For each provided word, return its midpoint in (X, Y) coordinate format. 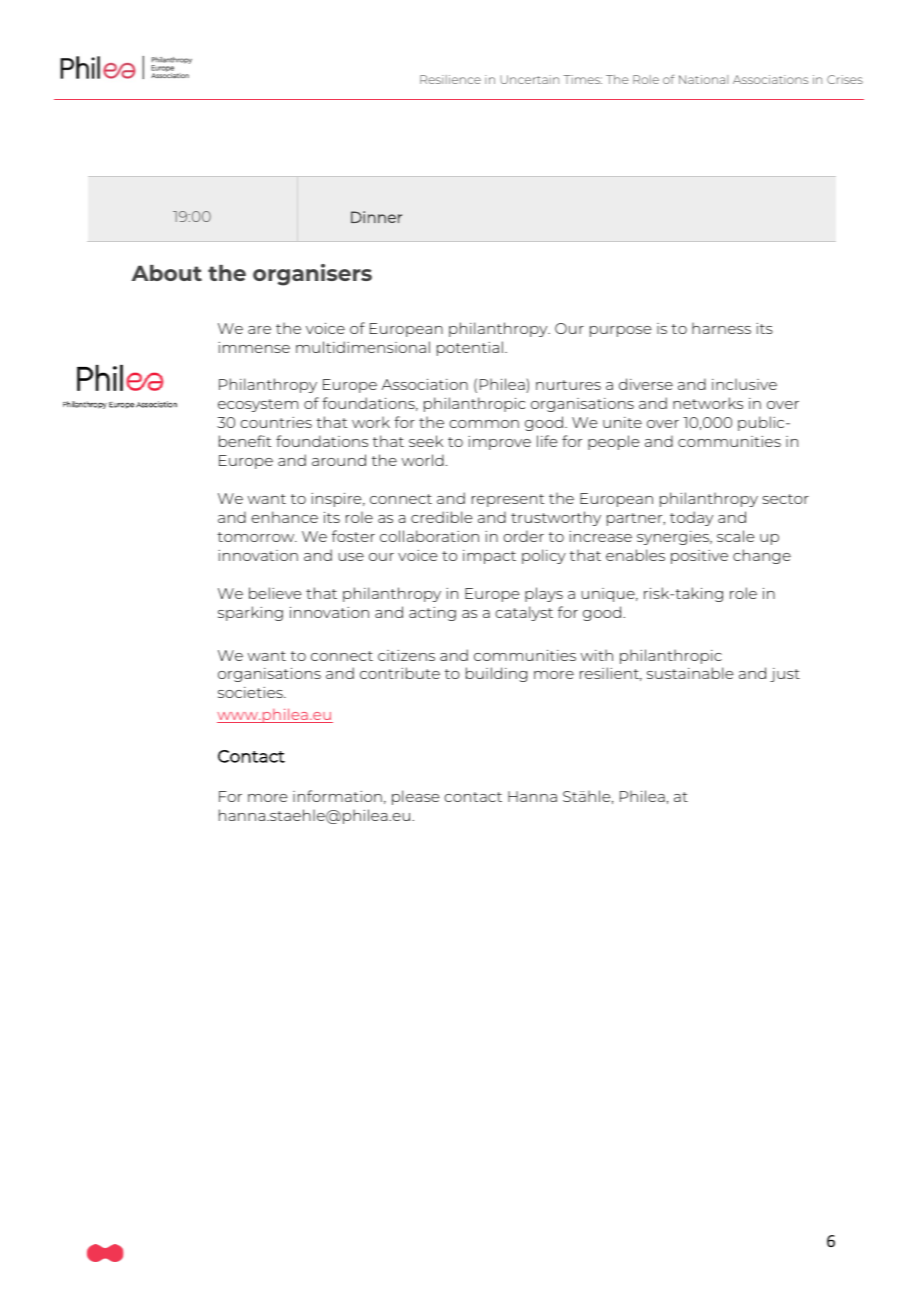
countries (276, 422)
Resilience (450, 79)
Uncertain (529, 79)
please (415, 797)
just (785, 675)
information (337, 796)
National (703, 79)
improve (499, 443)
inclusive (744, 384)
